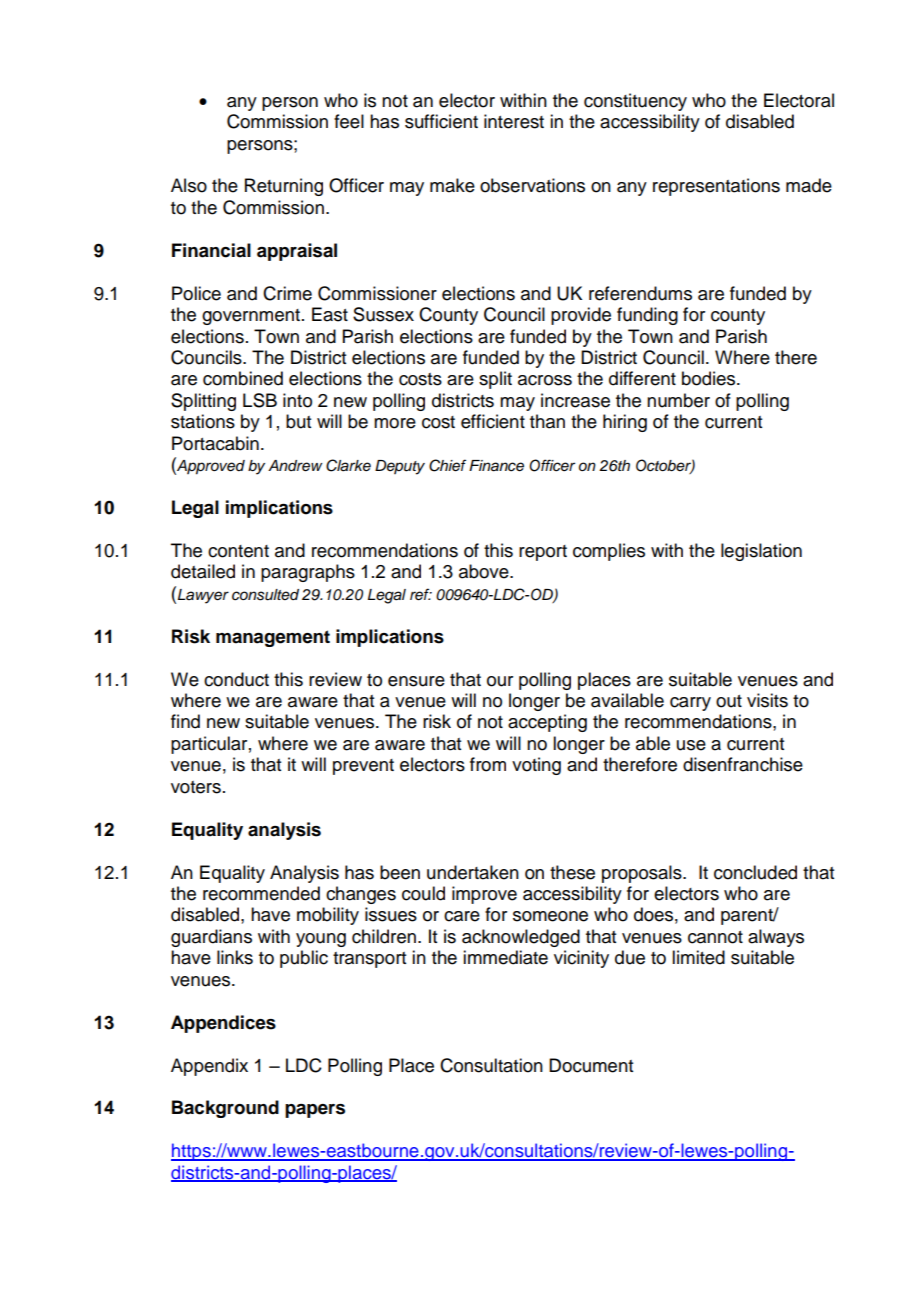 This screenshot has width=924, height=1308. I want to click on Returning, so click(284, 187).
